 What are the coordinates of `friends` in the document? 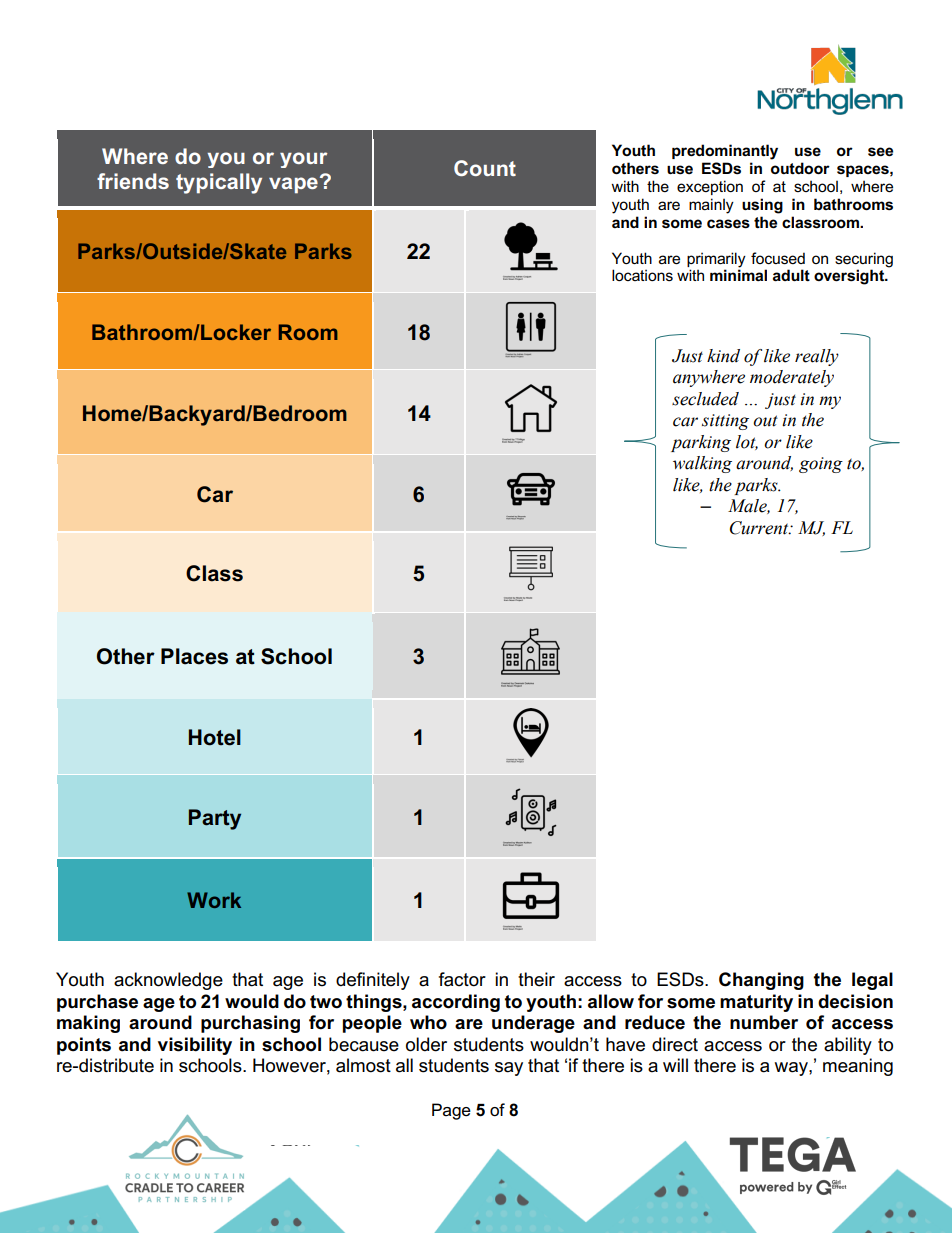 It's located at (133, 181).
